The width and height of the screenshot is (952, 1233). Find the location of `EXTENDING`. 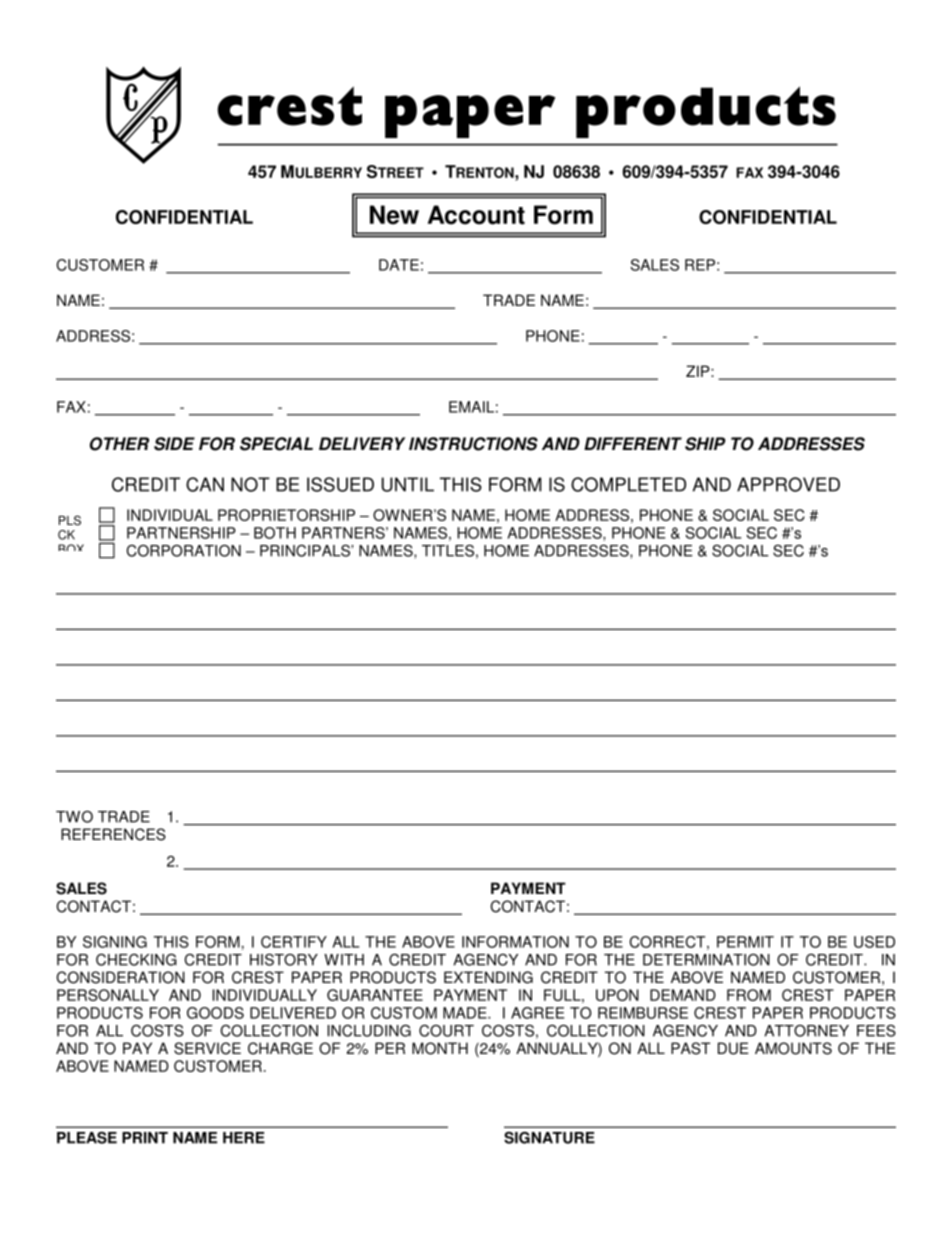

EXTENDING is located at coordinates (488, 977).
